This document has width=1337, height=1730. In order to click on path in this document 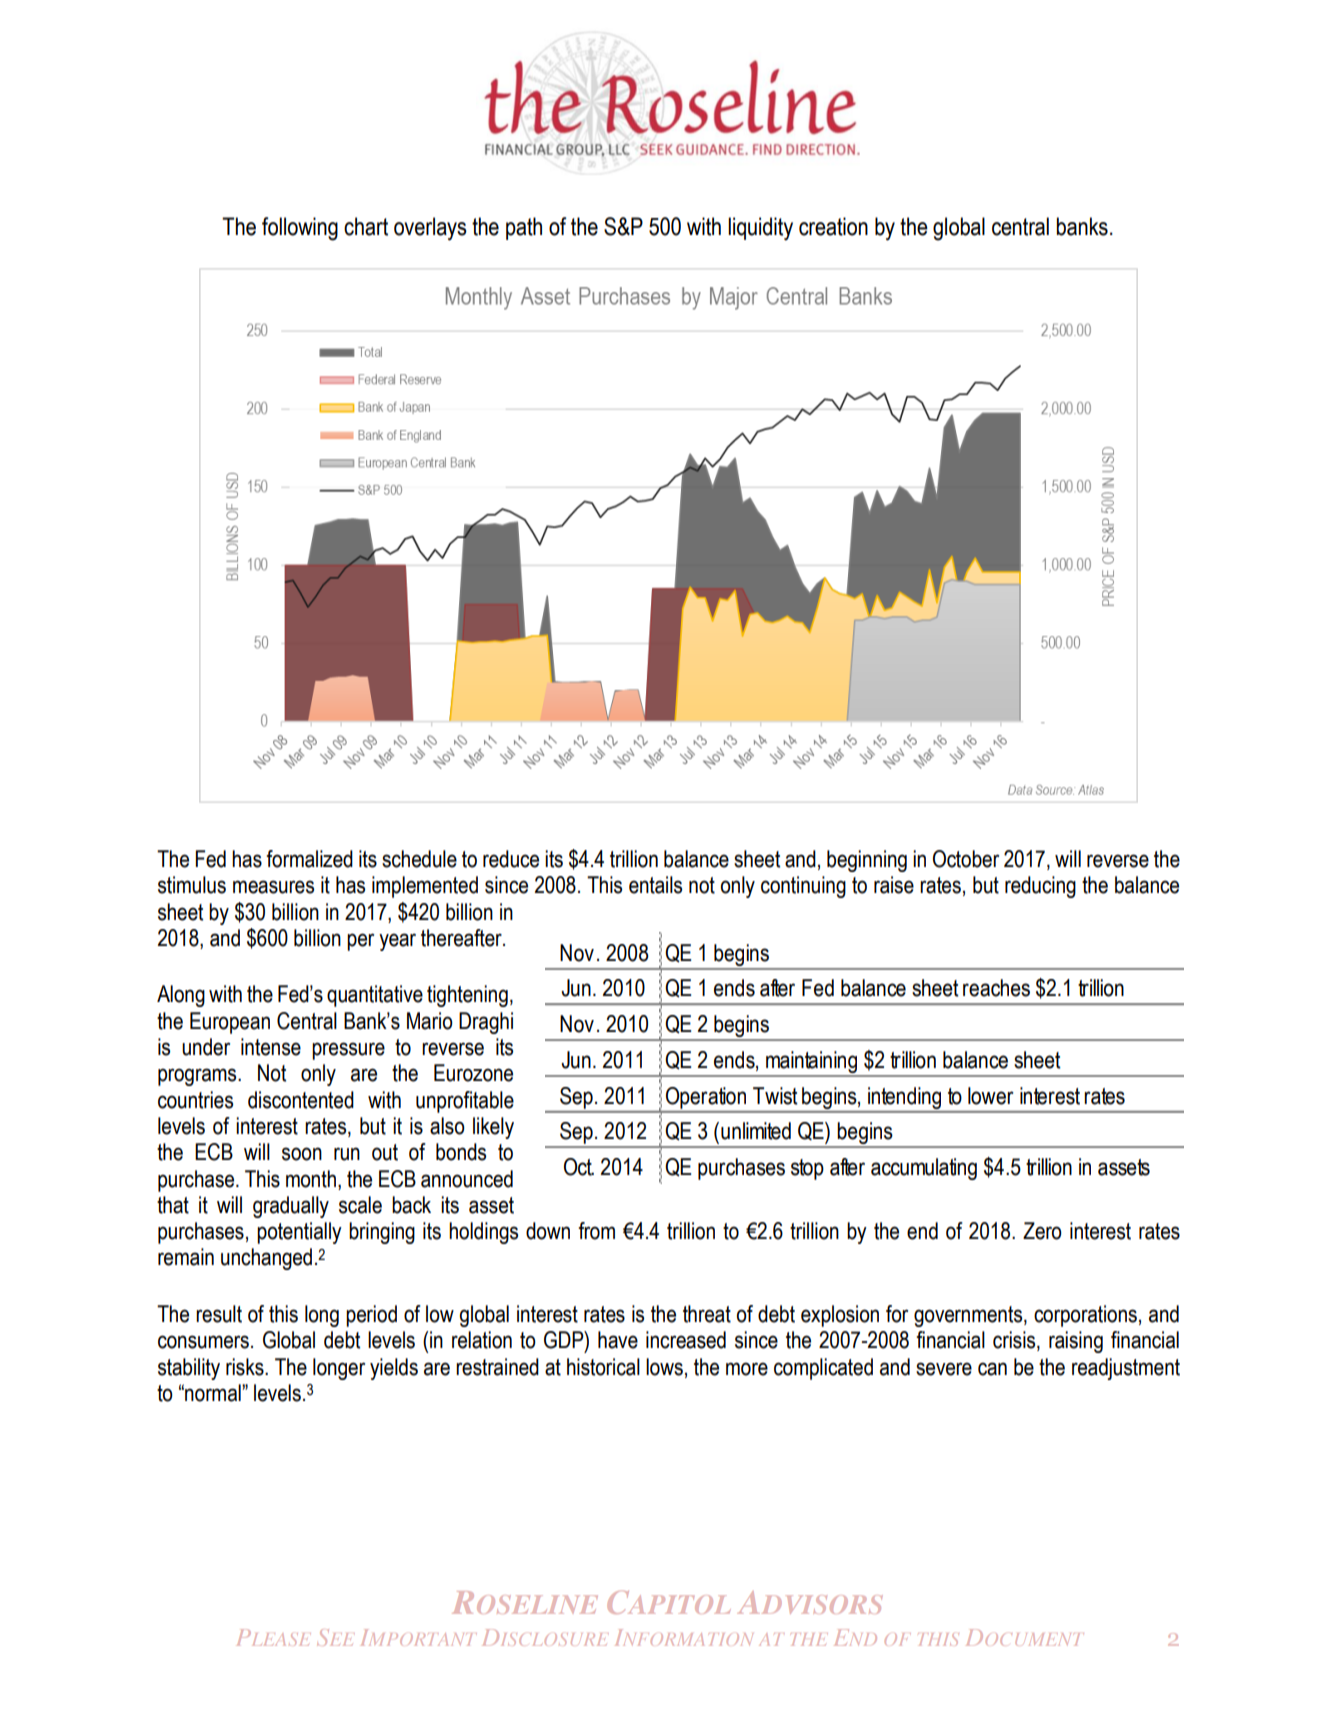, I will do `click(524, 228)`.
